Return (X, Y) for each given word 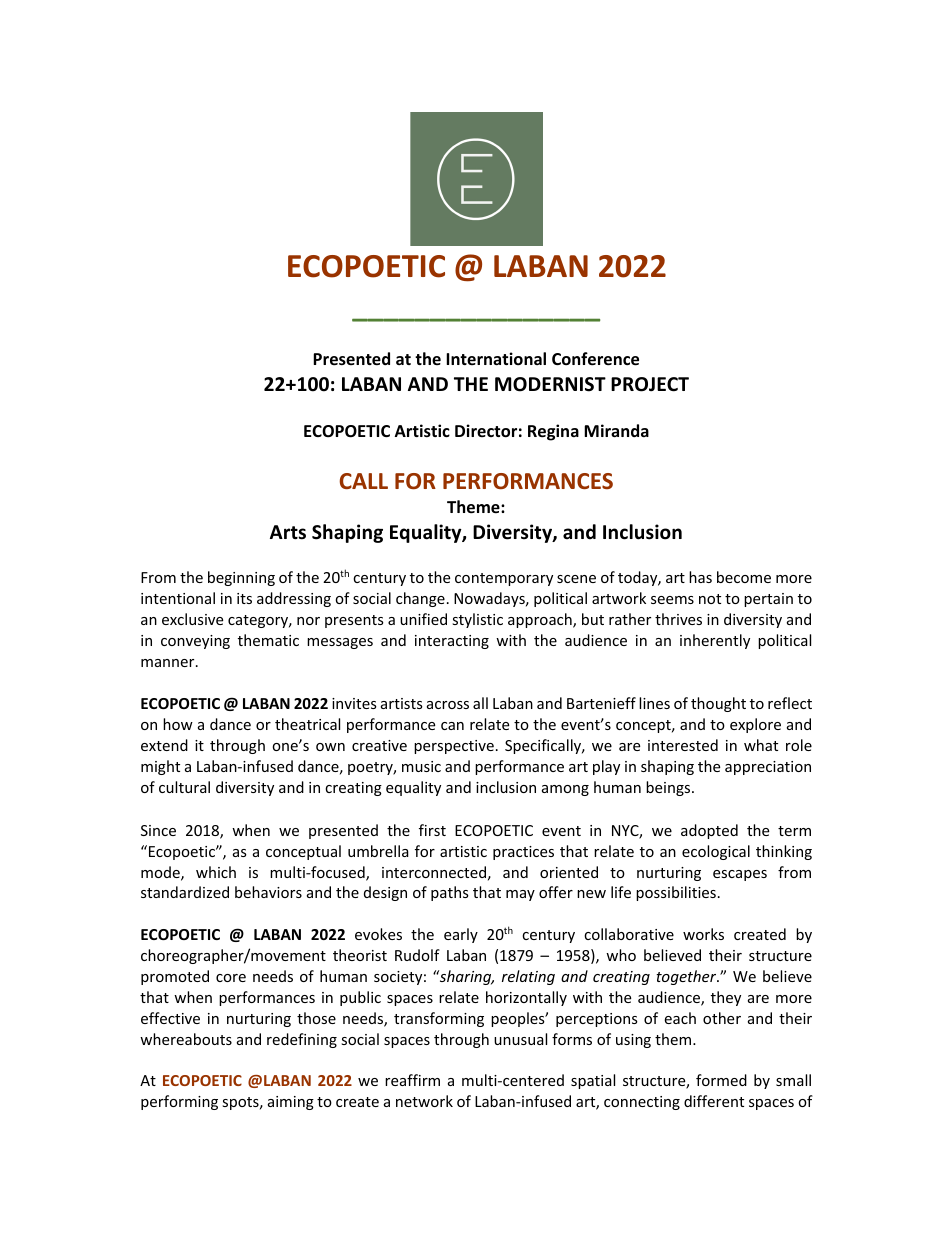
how (178, 724)
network (424, 1101)
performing (179, 1102)
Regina (553, 432)
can (452, 726)
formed (721, 1080)
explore (755, 725)
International (496, 359)
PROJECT (650, 384)
